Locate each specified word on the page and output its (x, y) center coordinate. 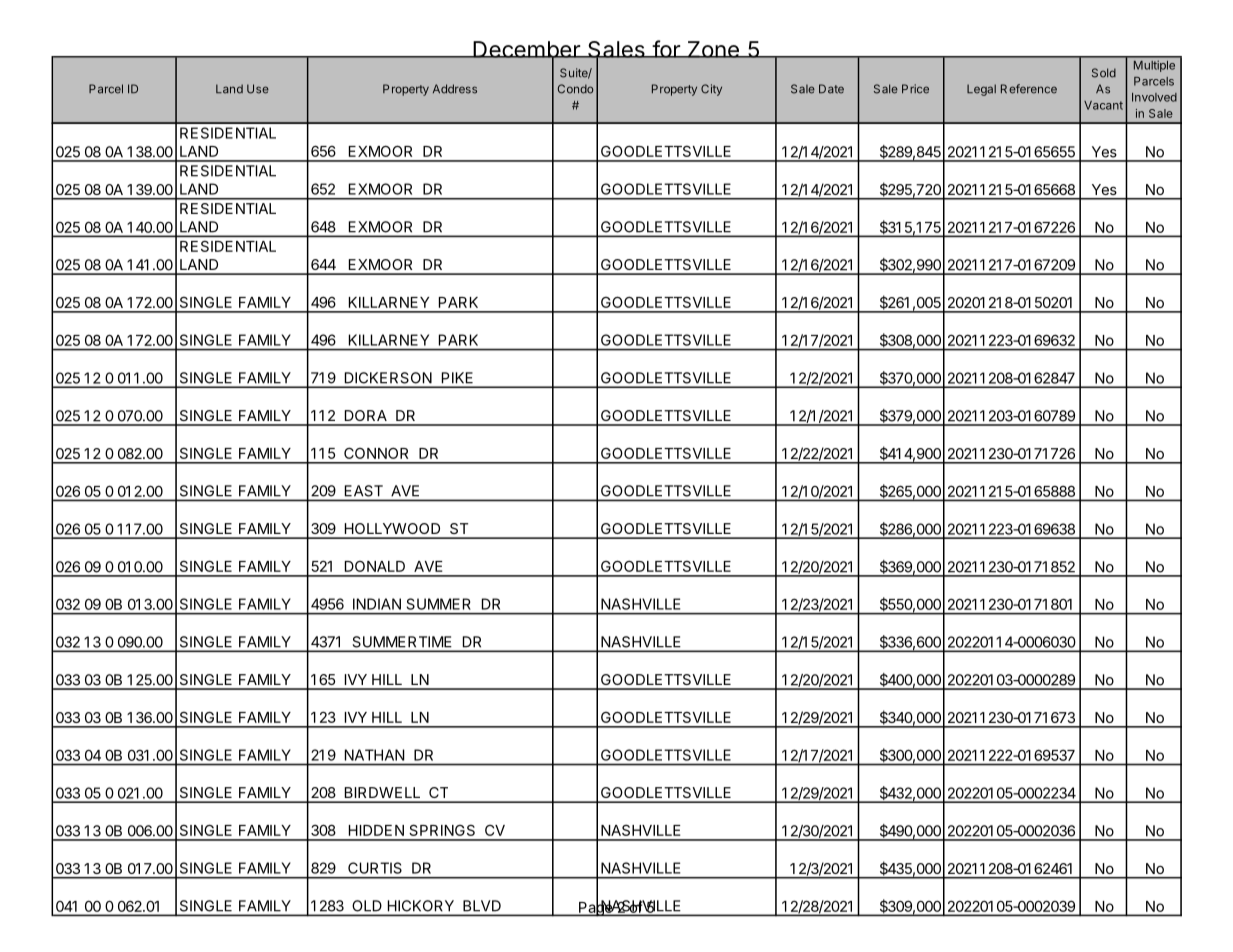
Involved (1154, 97)
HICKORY (421, 905)
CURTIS (375, 868)
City (711, 90)
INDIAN (377, 604)
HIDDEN (376, 830)
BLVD (482, 905)
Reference (1029, 89)
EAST (364, 491)
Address (455, 89)
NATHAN (374, 755)
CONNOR (376, 453)
